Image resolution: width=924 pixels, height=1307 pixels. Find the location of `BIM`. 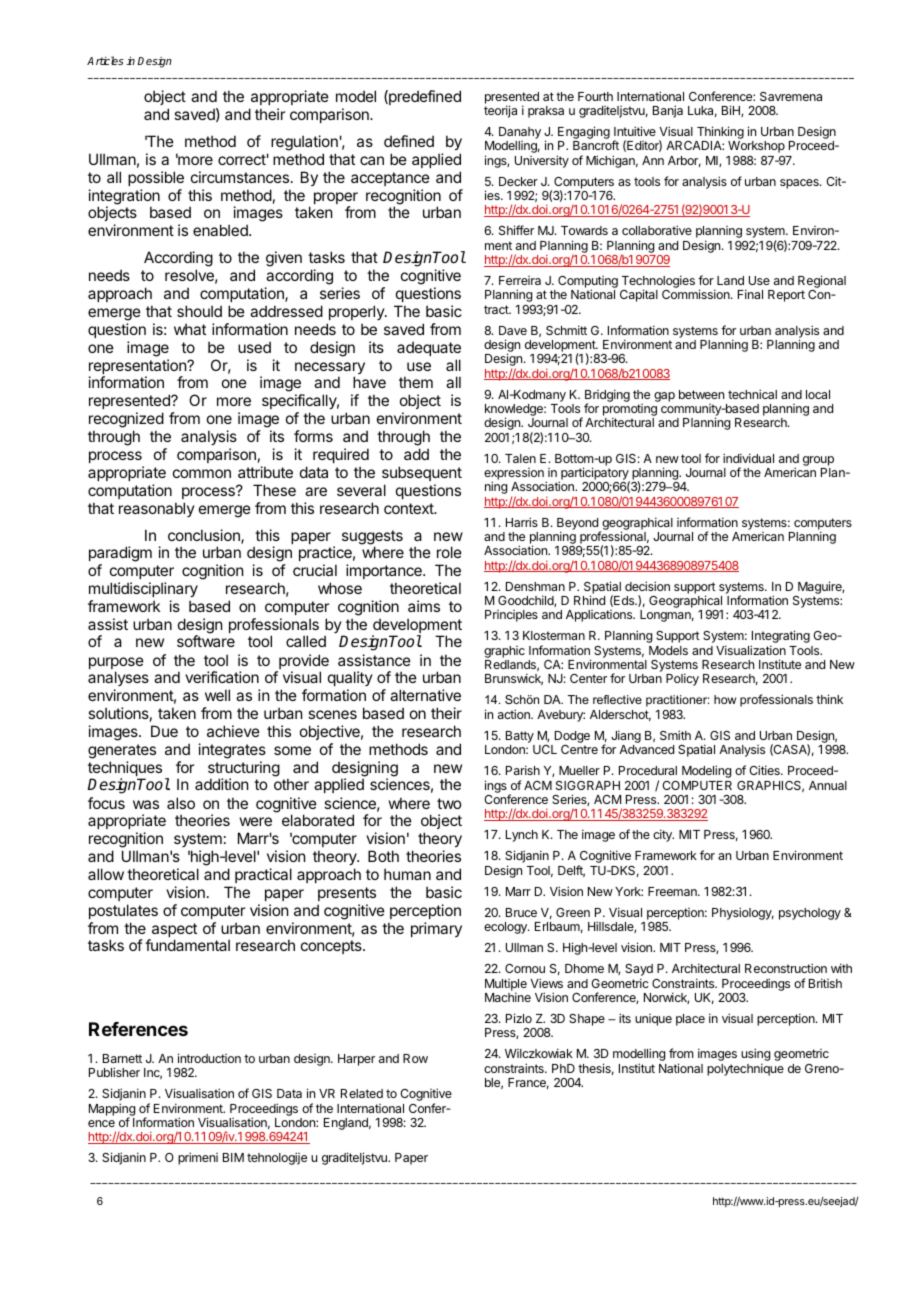

BIM is located at coordinates (233, 1157).
